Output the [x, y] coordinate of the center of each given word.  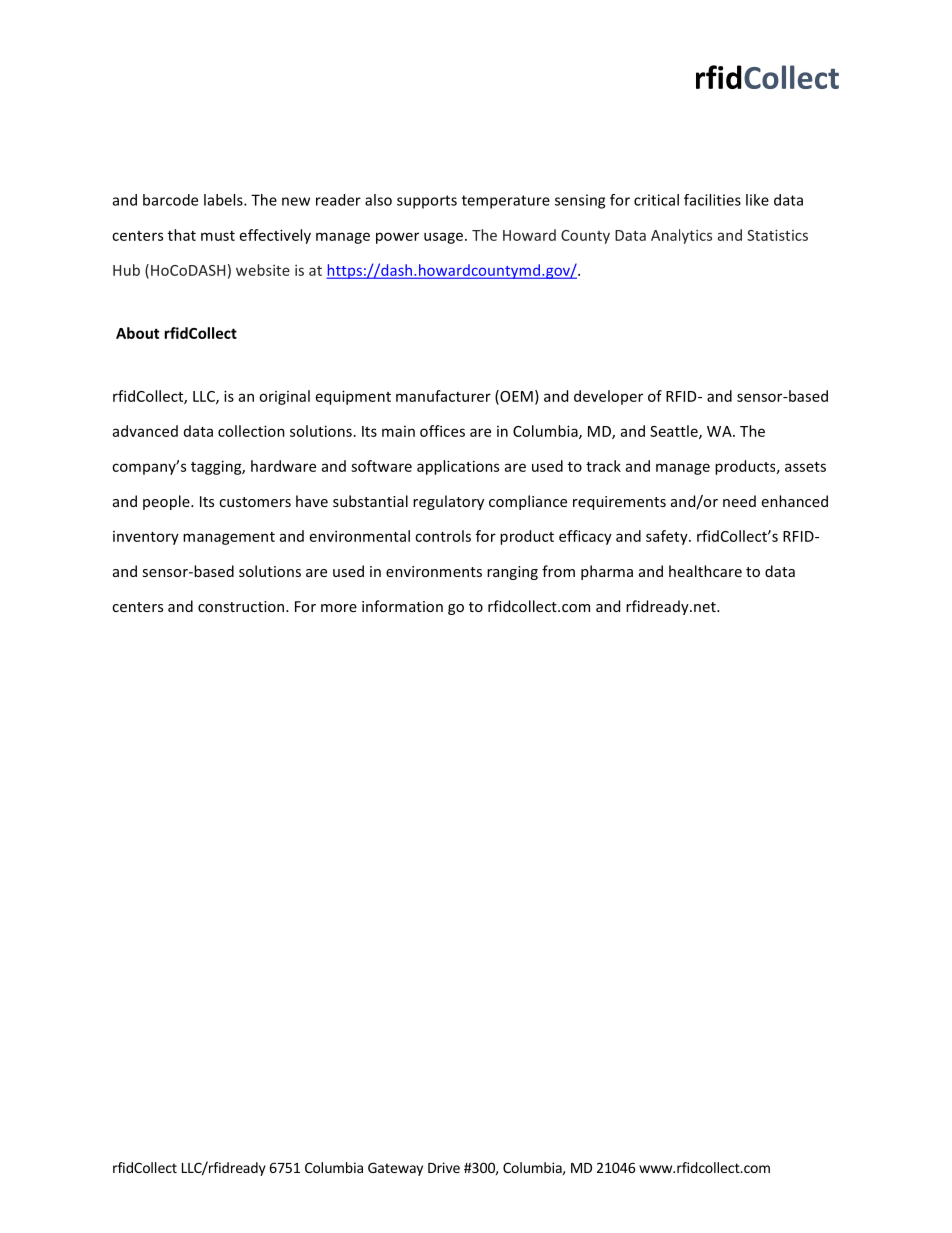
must [218, 236]
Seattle [675, 432]
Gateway [395, 1169]
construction [242, 606]
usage [443, 238]
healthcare [705, 571]
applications [458, 467]
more [339, 608]
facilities [712, 200]
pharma [607, 572]
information [402, 606]
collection [251, 431]
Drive [444, 1167]
